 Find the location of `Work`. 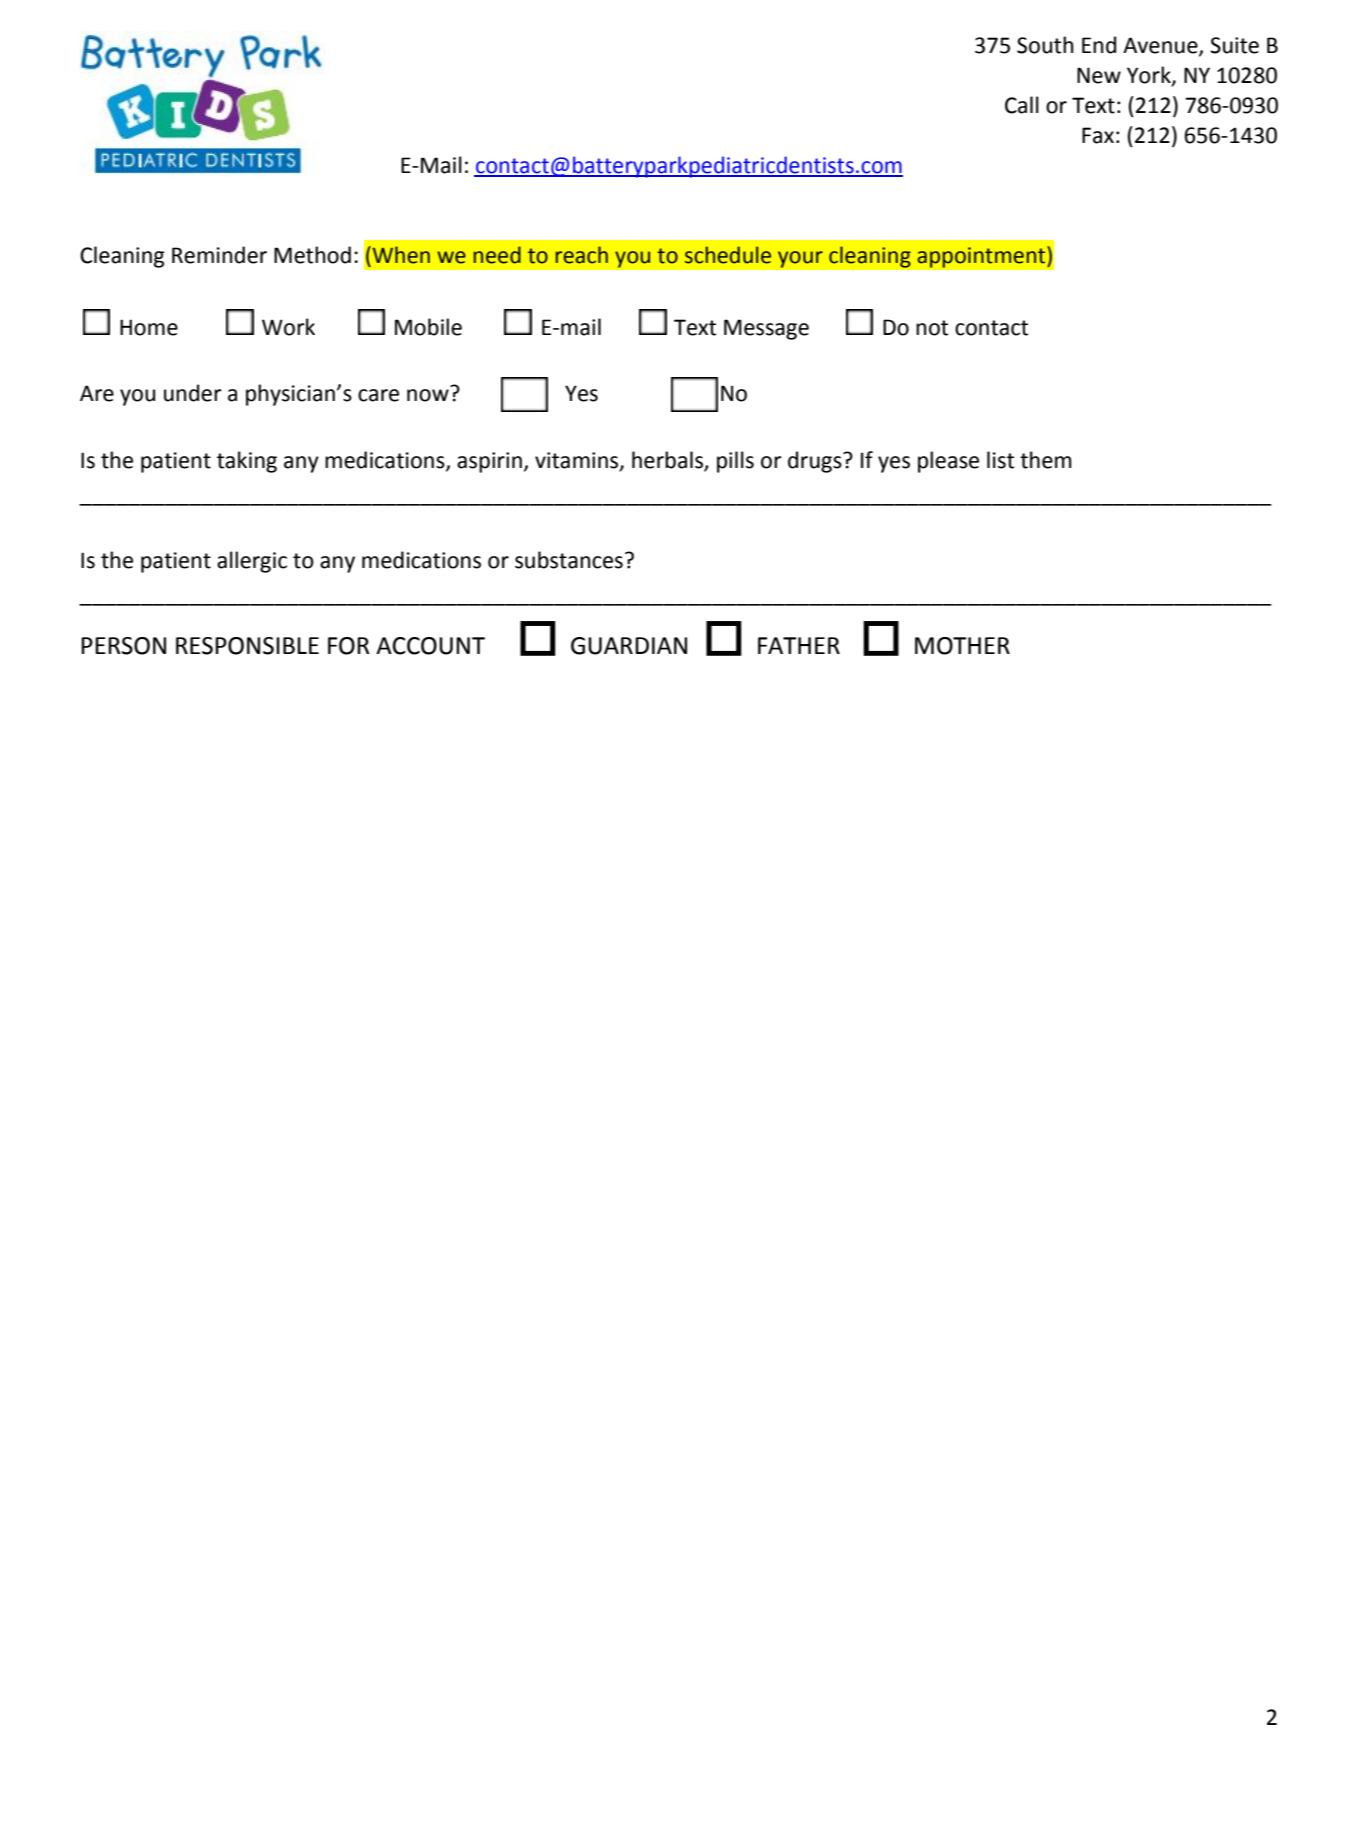

Work is located at coordinates (288, 327).
